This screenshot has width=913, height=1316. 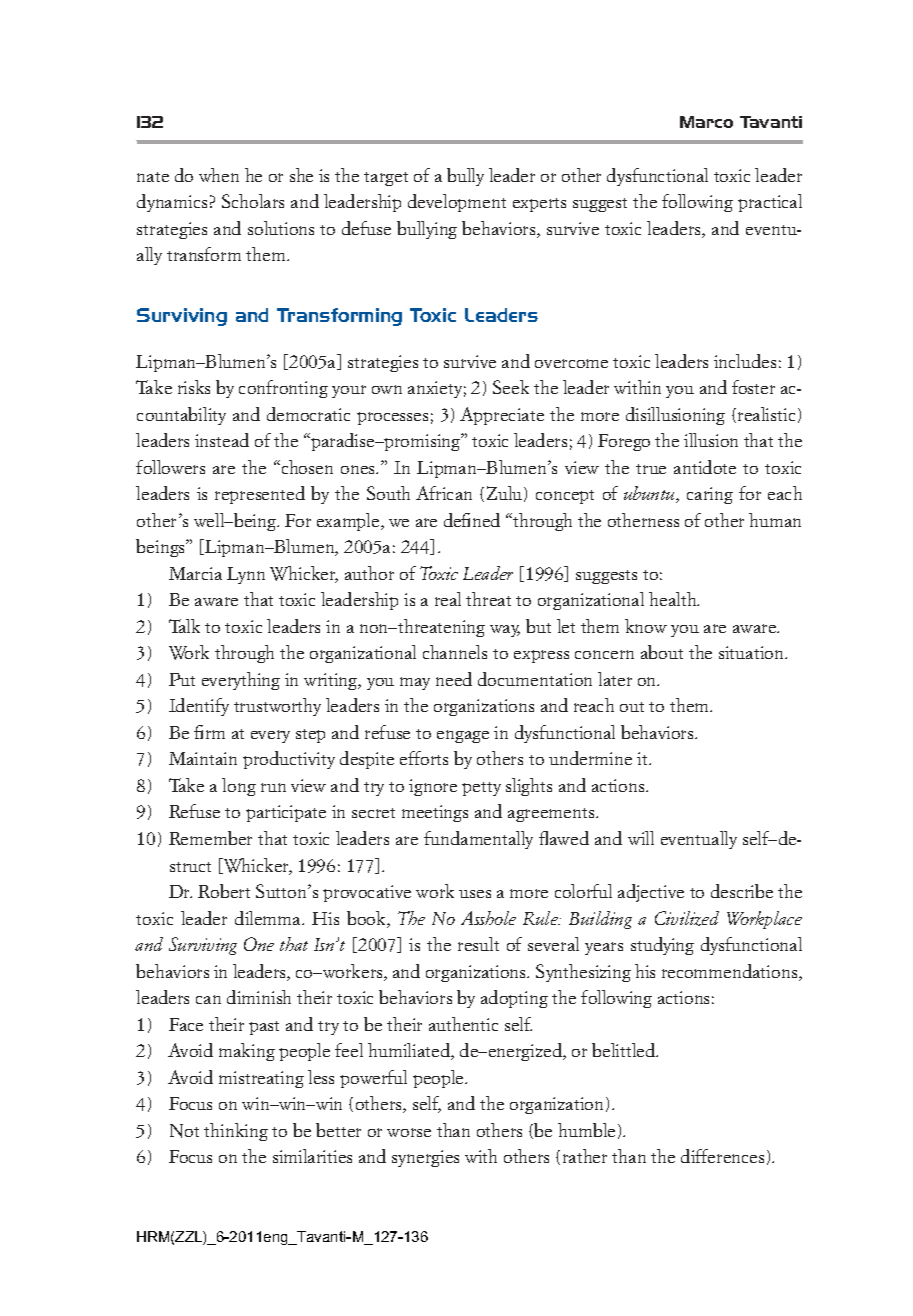 What do you see at coordinates (475, 894) in the screenshot?
I see `uses` at bounding box center [475, 894].
